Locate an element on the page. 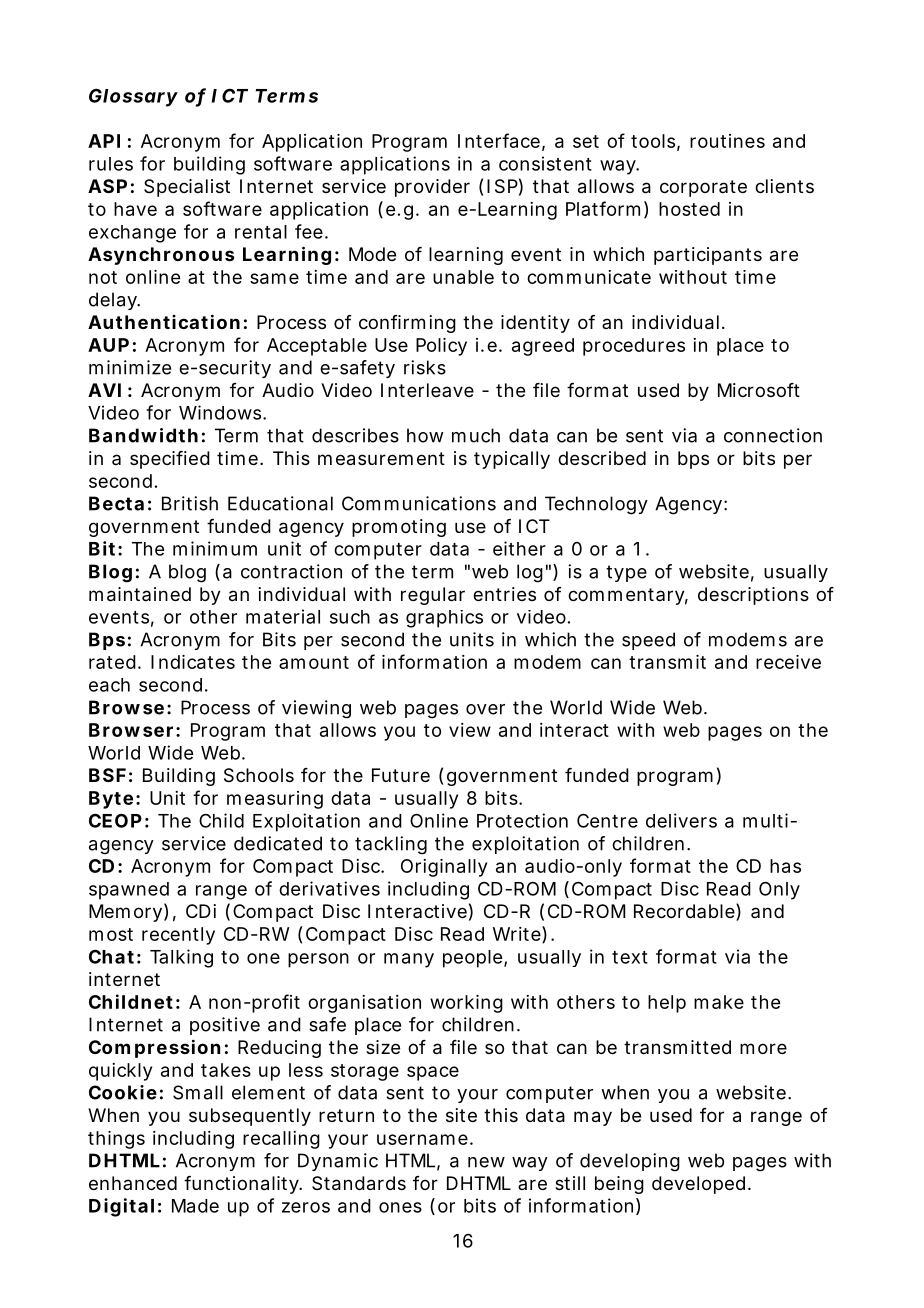  Glossary is located at coordinates (133, 97).
